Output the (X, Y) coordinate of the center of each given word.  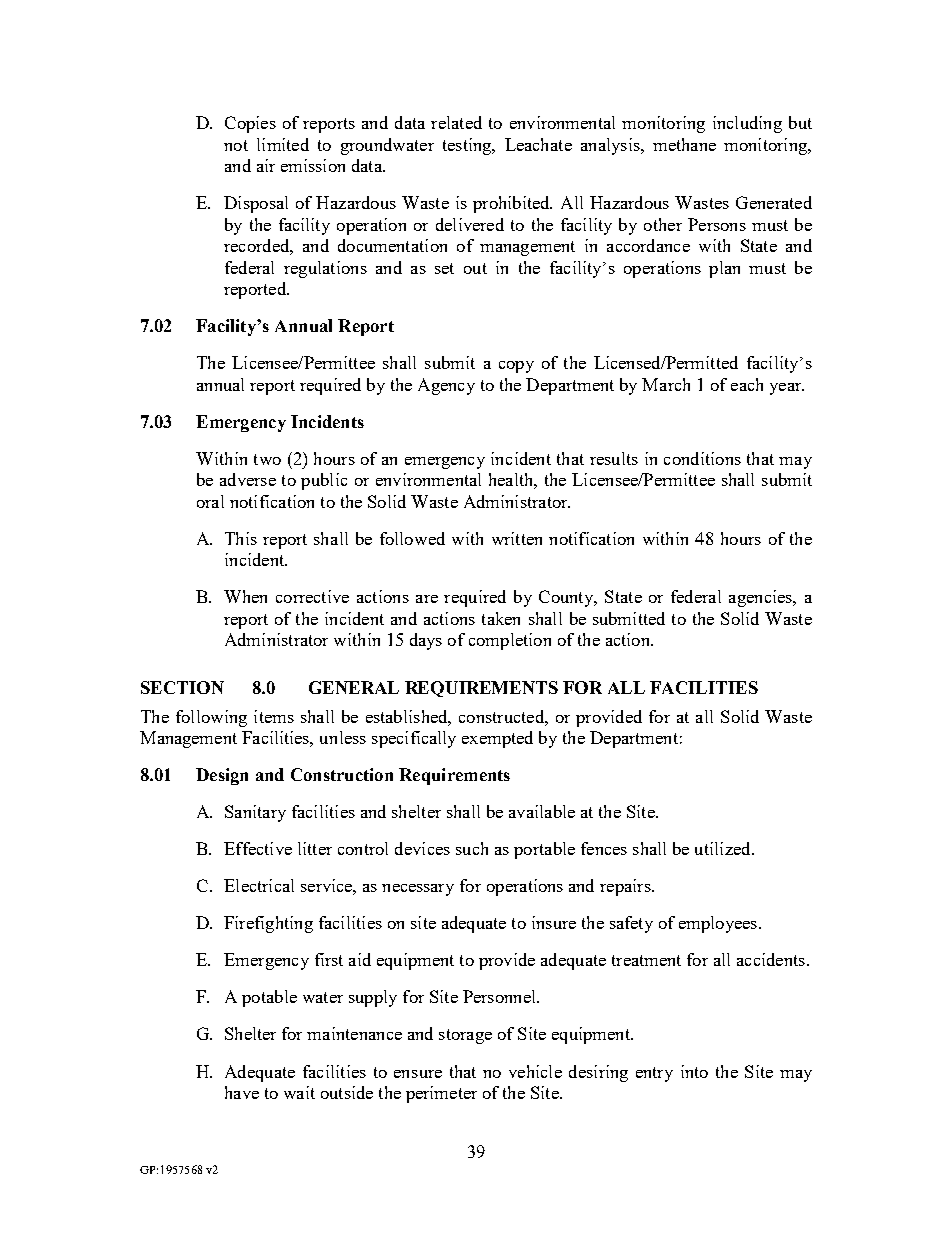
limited (283, 144)
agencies (762, 598)
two (267, 459)
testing (468, 146)
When (245, 596)
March (666, 384)
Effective (258, 848)
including (747, 124)
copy (516, 367)
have (242, 1092)
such (472, 848)
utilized (724, 848)
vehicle (535, 1071)
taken (501, 618)
